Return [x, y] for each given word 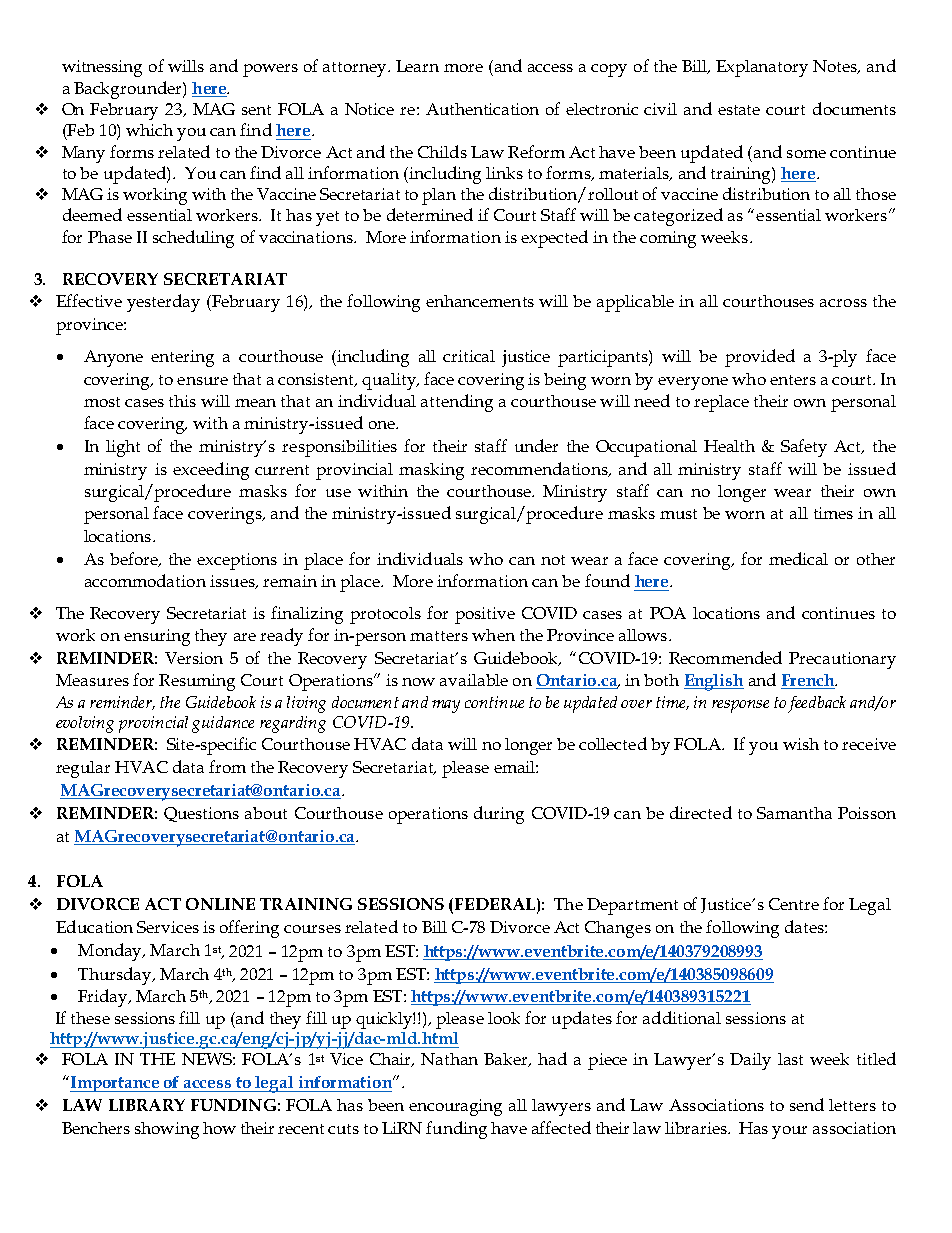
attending [457, 403]
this [182, 401]
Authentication [482, 109]
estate [739, 110]
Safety [804, 448]
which [149, 130]
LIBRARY [147, 1105]
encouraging [455, 1107]
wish [801, 744]
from [227, 766]
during [499, 815]
